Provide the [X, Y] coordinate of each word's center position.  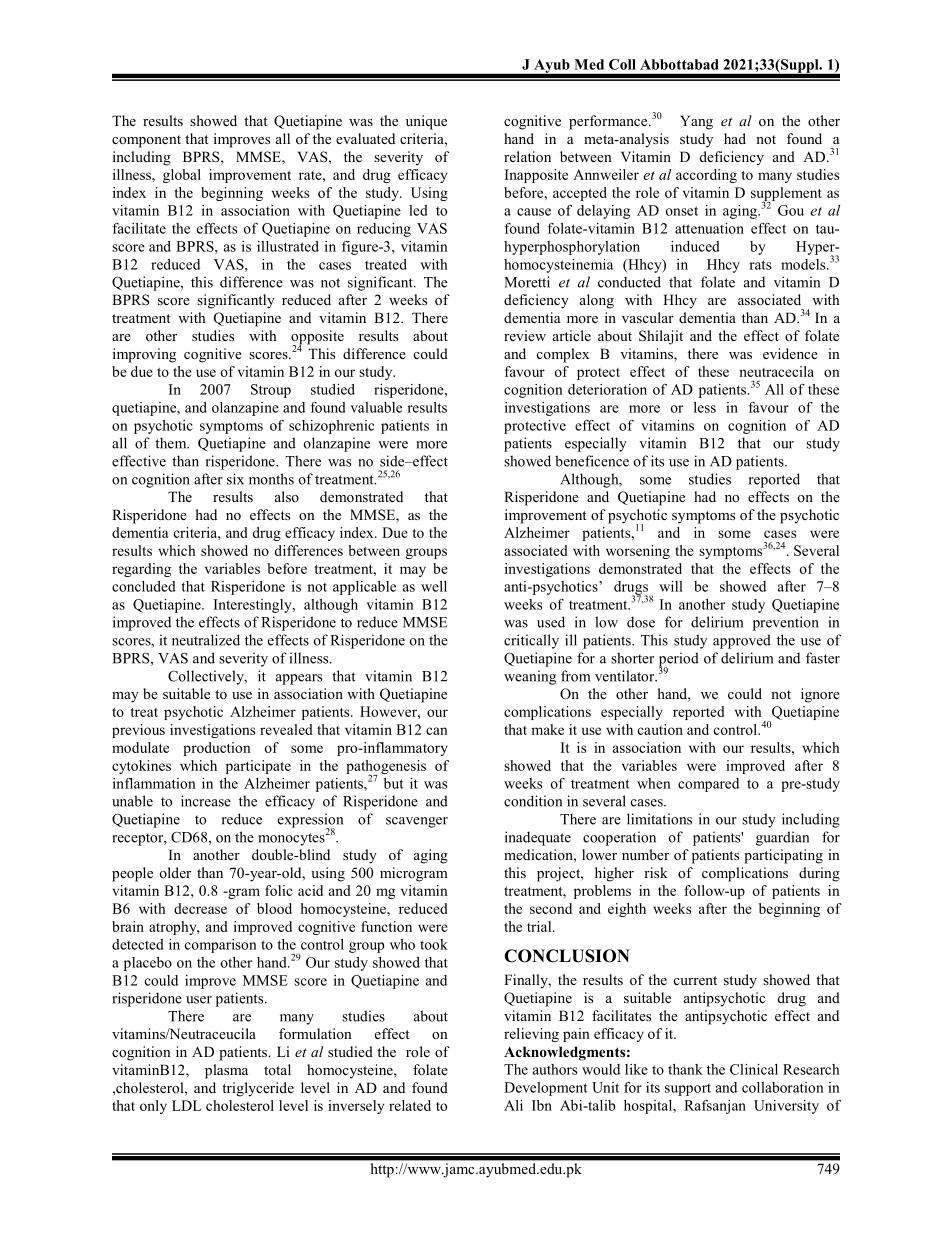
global [182, 176]
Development [546, 1089]
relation [527, 156]
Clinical [754, 1069]
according [706, 176]
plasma [226, 1071]
